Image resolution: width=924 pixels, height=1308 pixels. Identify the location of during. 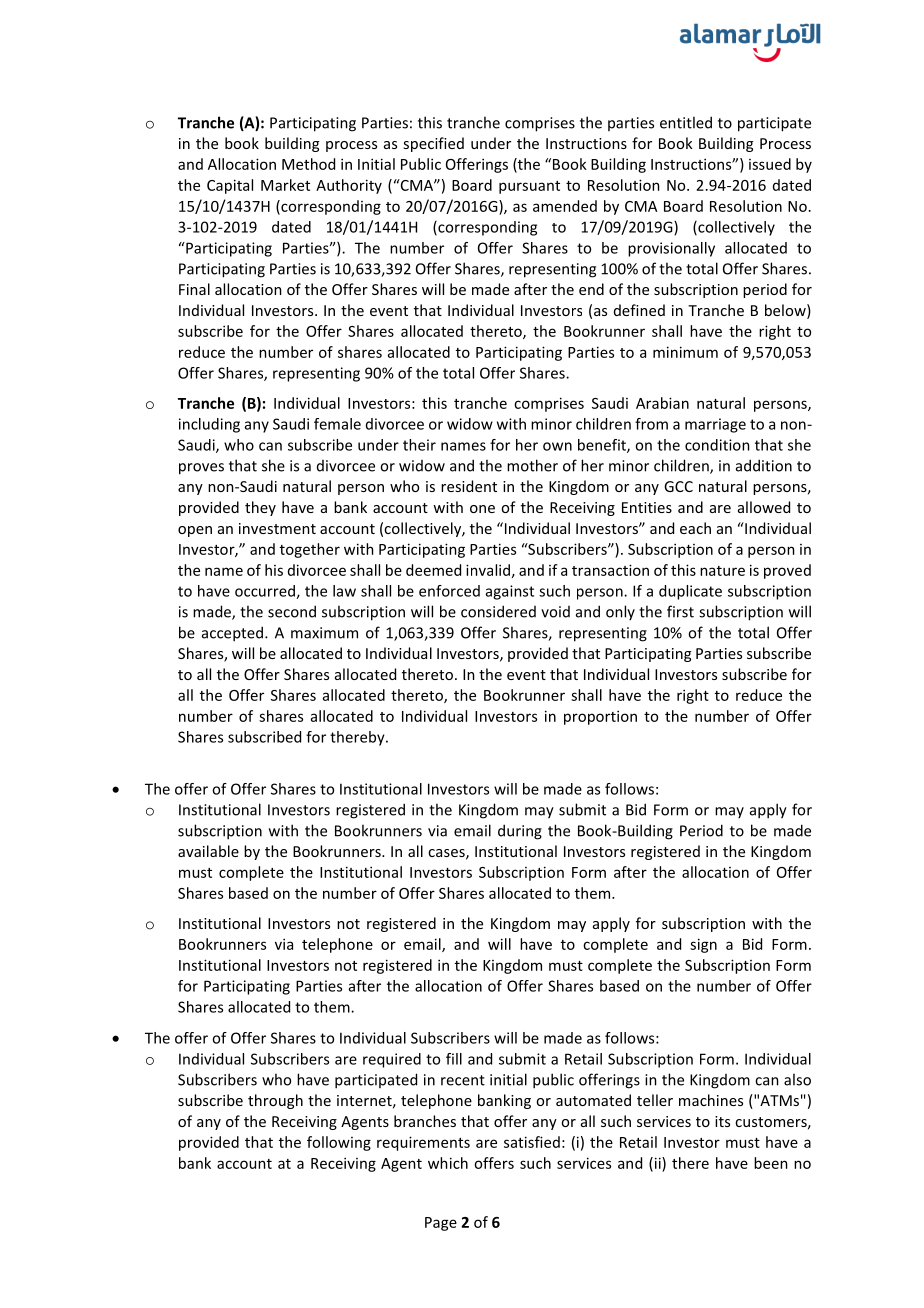
(520, 832).
